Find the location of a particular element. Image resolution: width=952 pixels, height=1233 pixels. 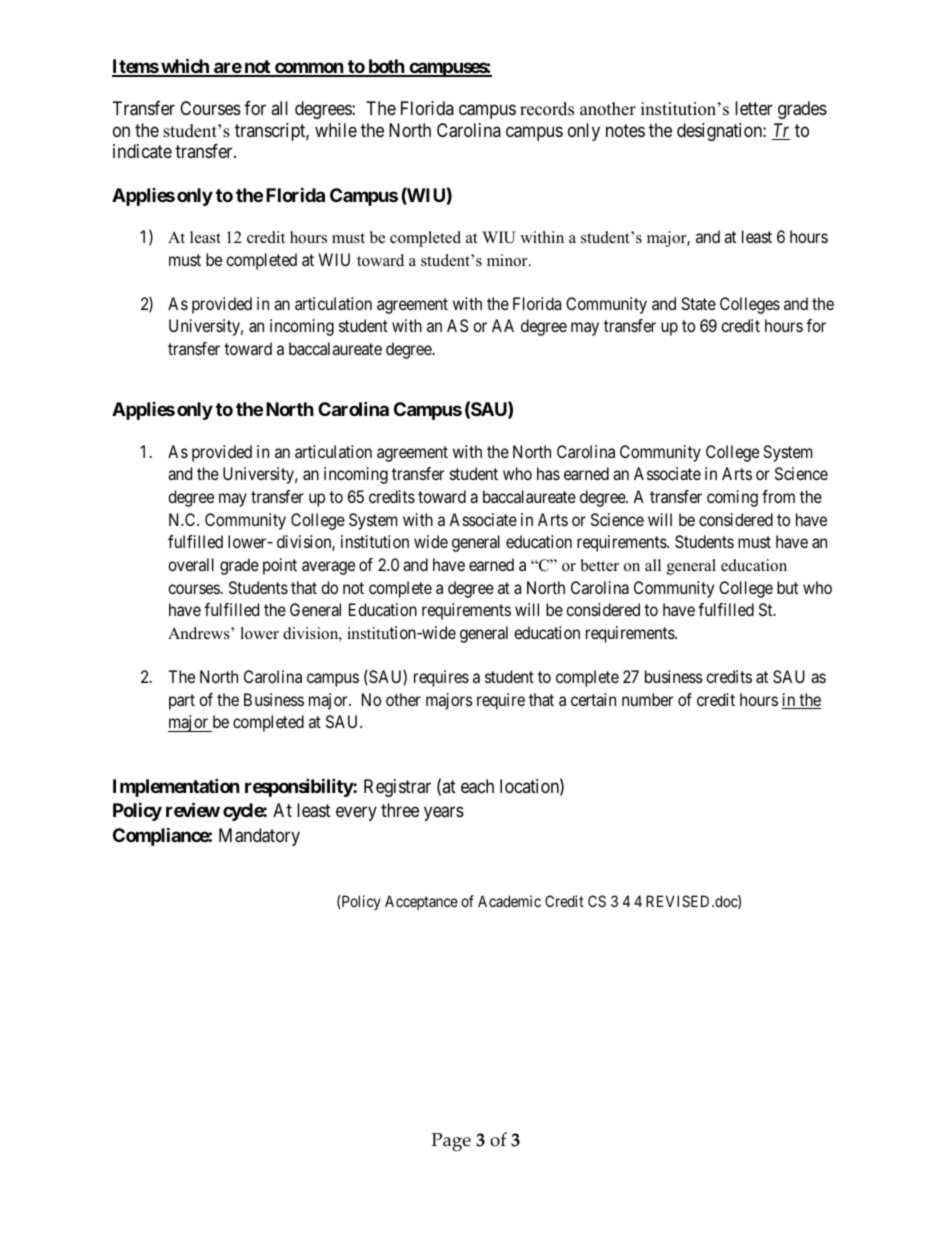

from is located at coordinates (778, 496).
